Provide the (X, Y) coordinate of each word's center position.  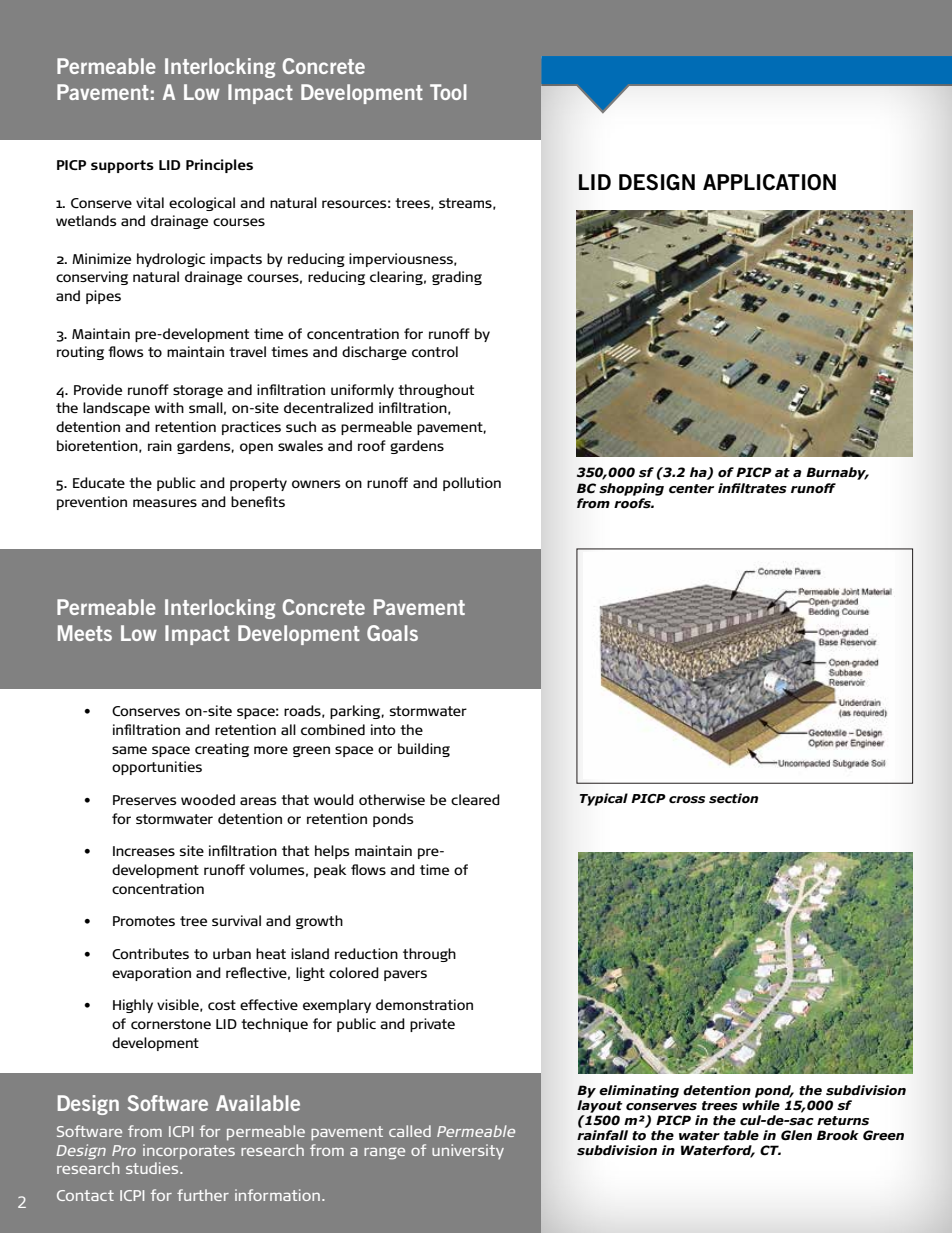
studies (153, 1168)
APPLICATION (769, 182)
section (733, 798)
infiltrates (752, 488)
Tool (448, 92)
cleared (475, 799)
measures (165, 503)
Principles (219, 166)
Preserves (145, 800)
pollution (472, 484)
